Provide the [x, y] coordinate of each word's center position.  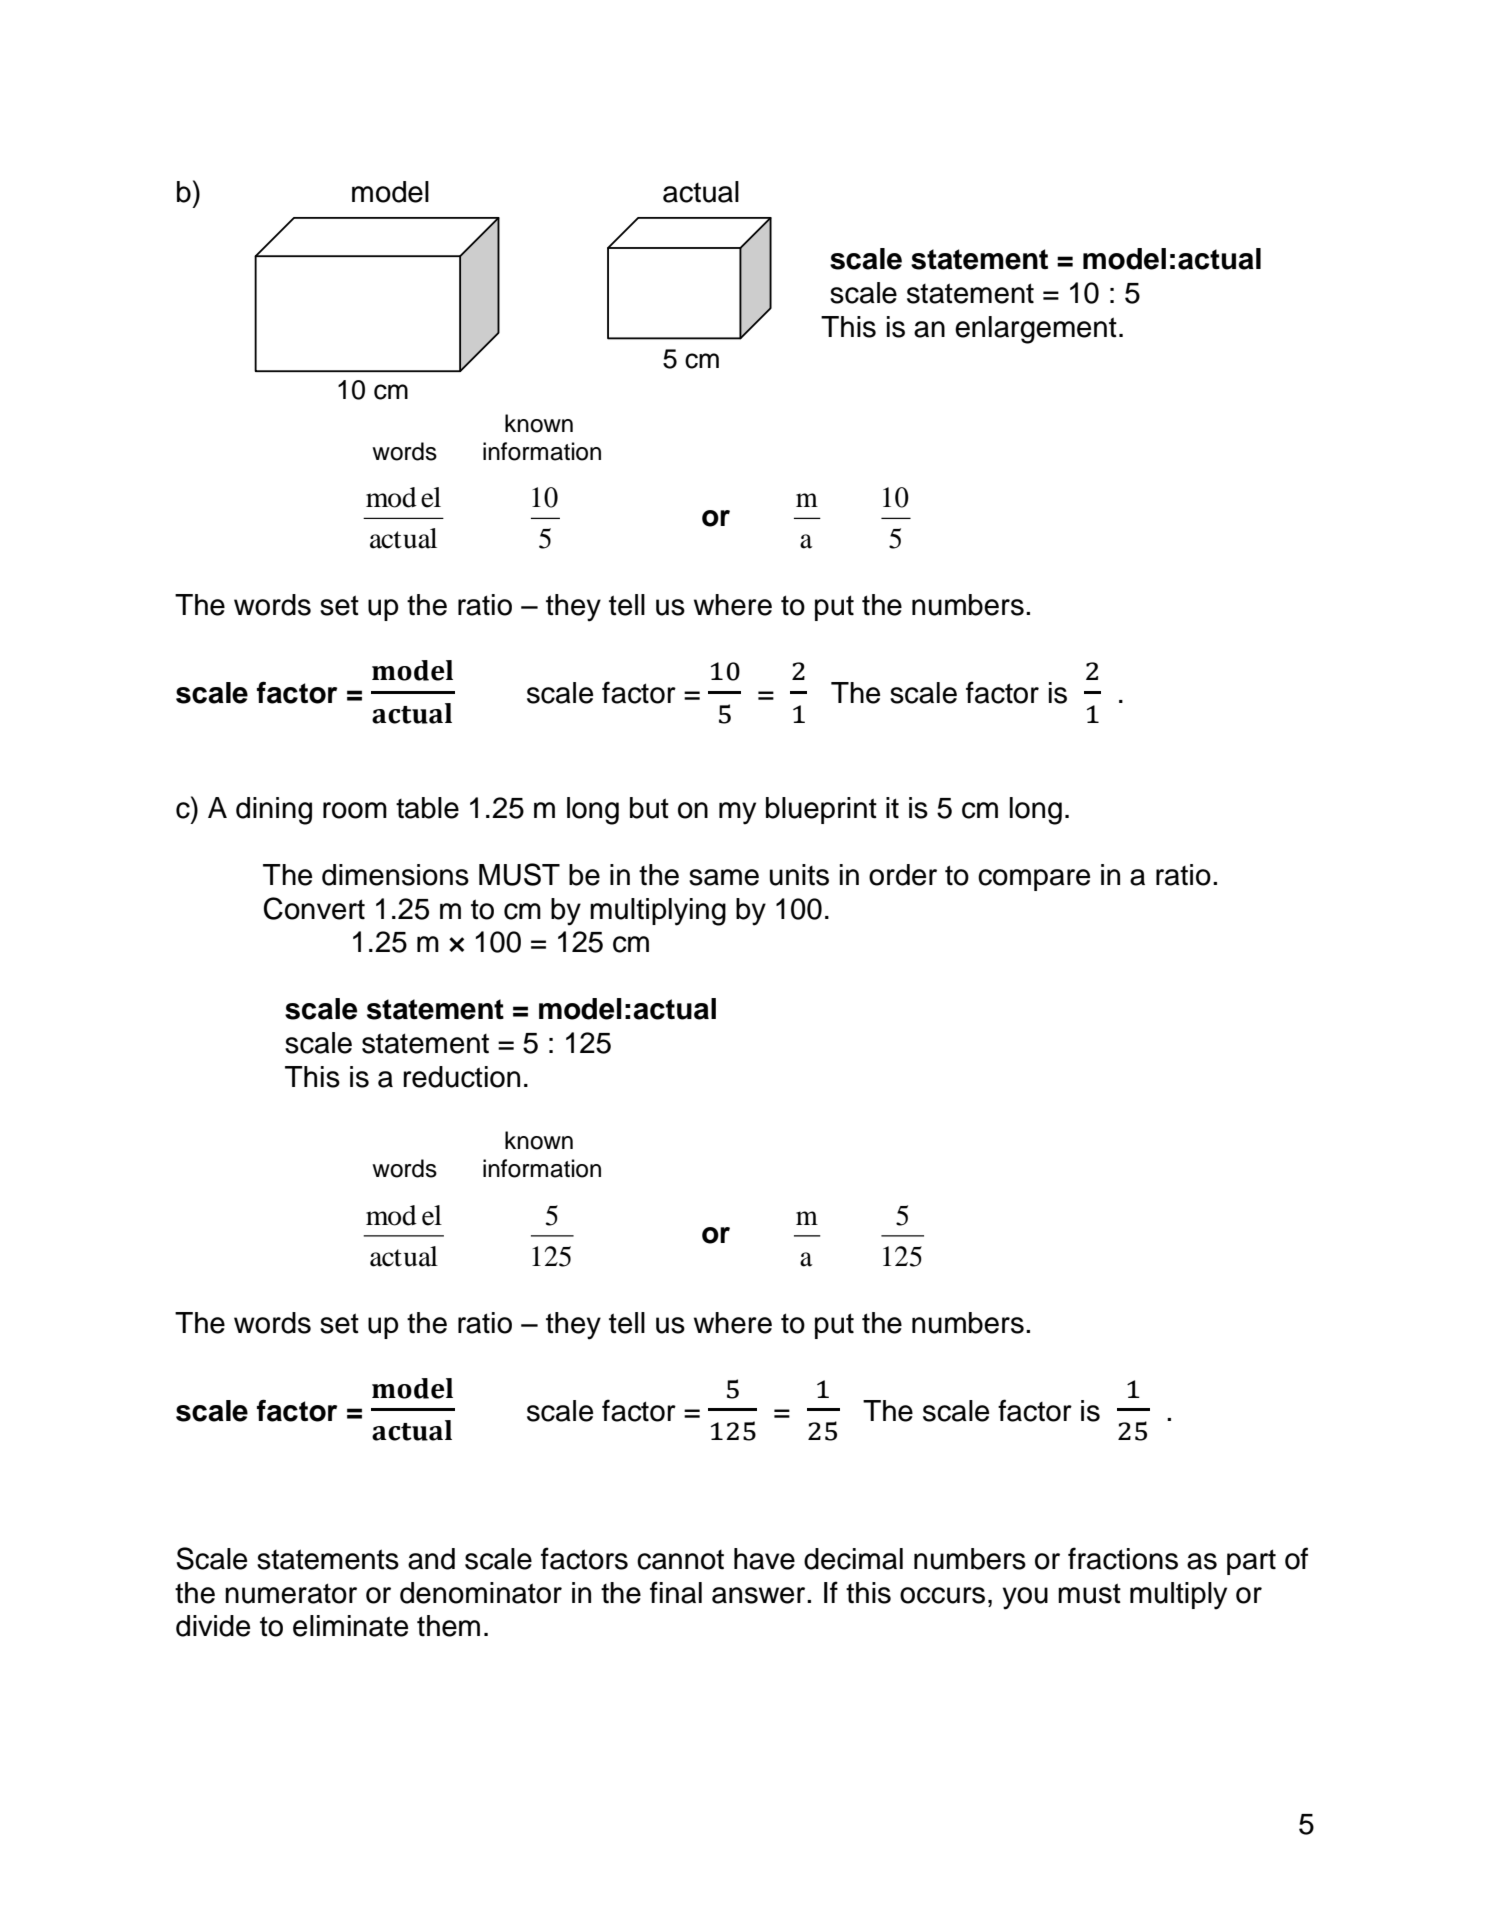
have [764, 1559]
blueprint [821, 810]
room [355, 810]
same [724, 877]
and [431, 1559]
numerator [291, 1593]
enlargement [1036, 330]
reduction [461, 1077]
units [799, 875]
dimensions [395, 875]
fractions [1123, 1558]
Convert [314, 908]
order [903, 875]
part [1251, 1562]
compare [1034, 880]
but [649, 808]
